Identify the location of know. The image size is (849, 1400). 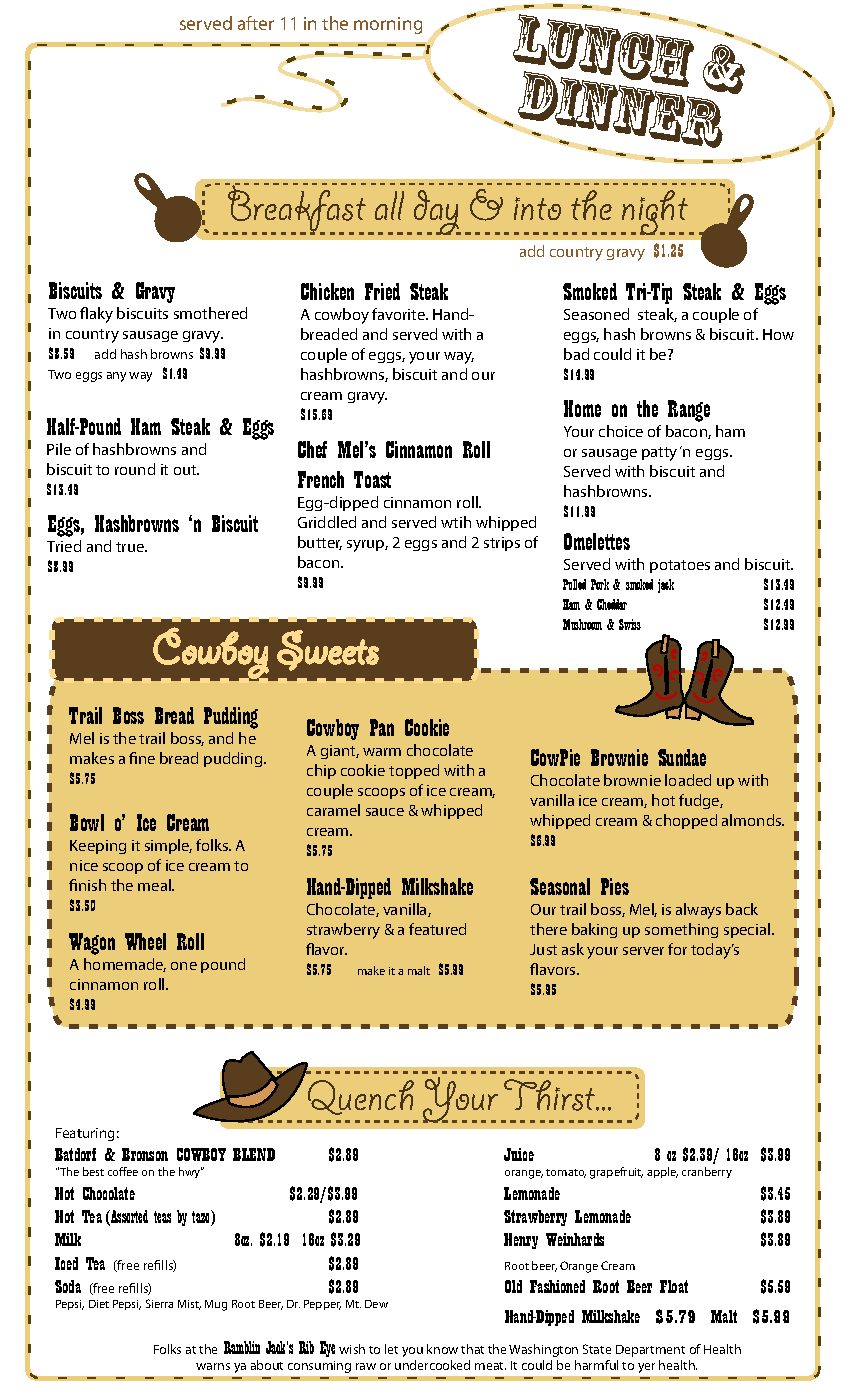
(442, 1349).
